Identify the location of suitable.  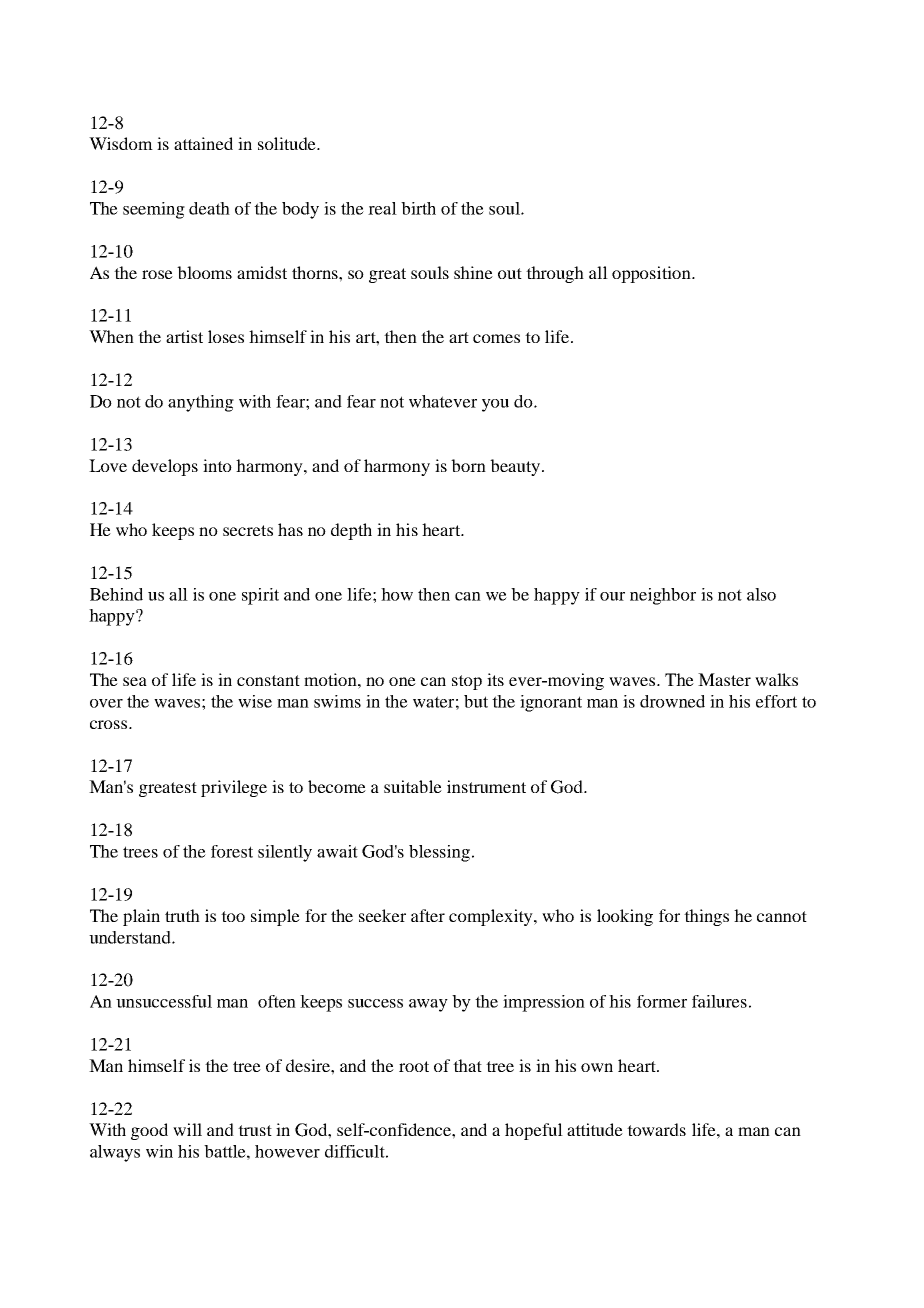
(413, 786).
